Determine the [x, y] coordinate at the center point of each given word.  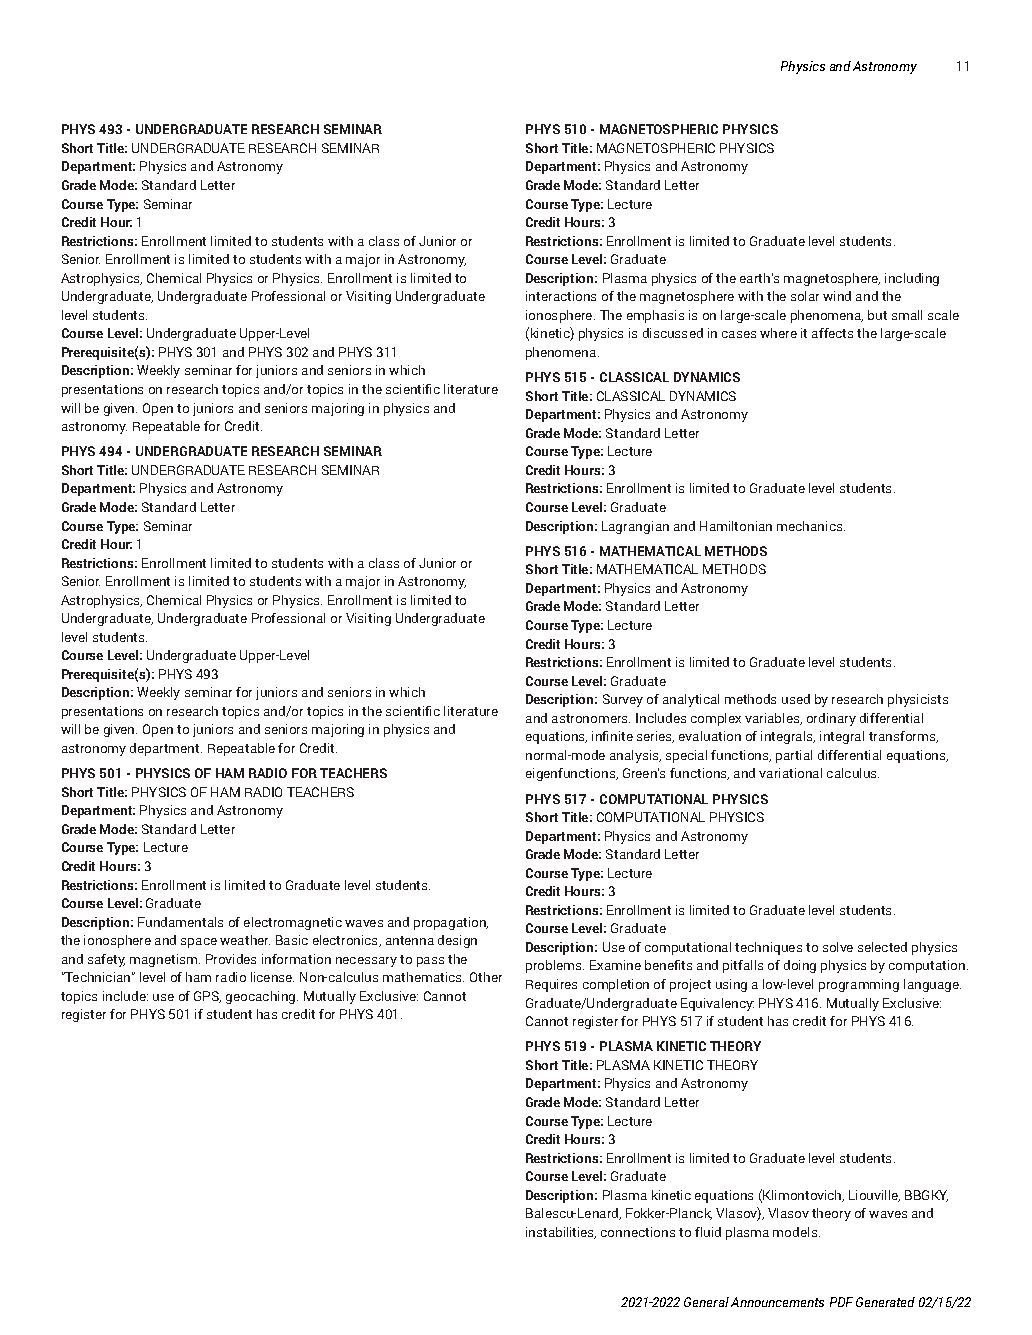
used [796, 699]
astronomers [591, 718]
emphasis [655, 316]
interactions [561, 296]
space [199, 943]
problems [555, 966]
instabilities [561, 1233]
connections [638, 1232]
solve [838, 947]
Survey [623, 700]
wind [837, 296]
